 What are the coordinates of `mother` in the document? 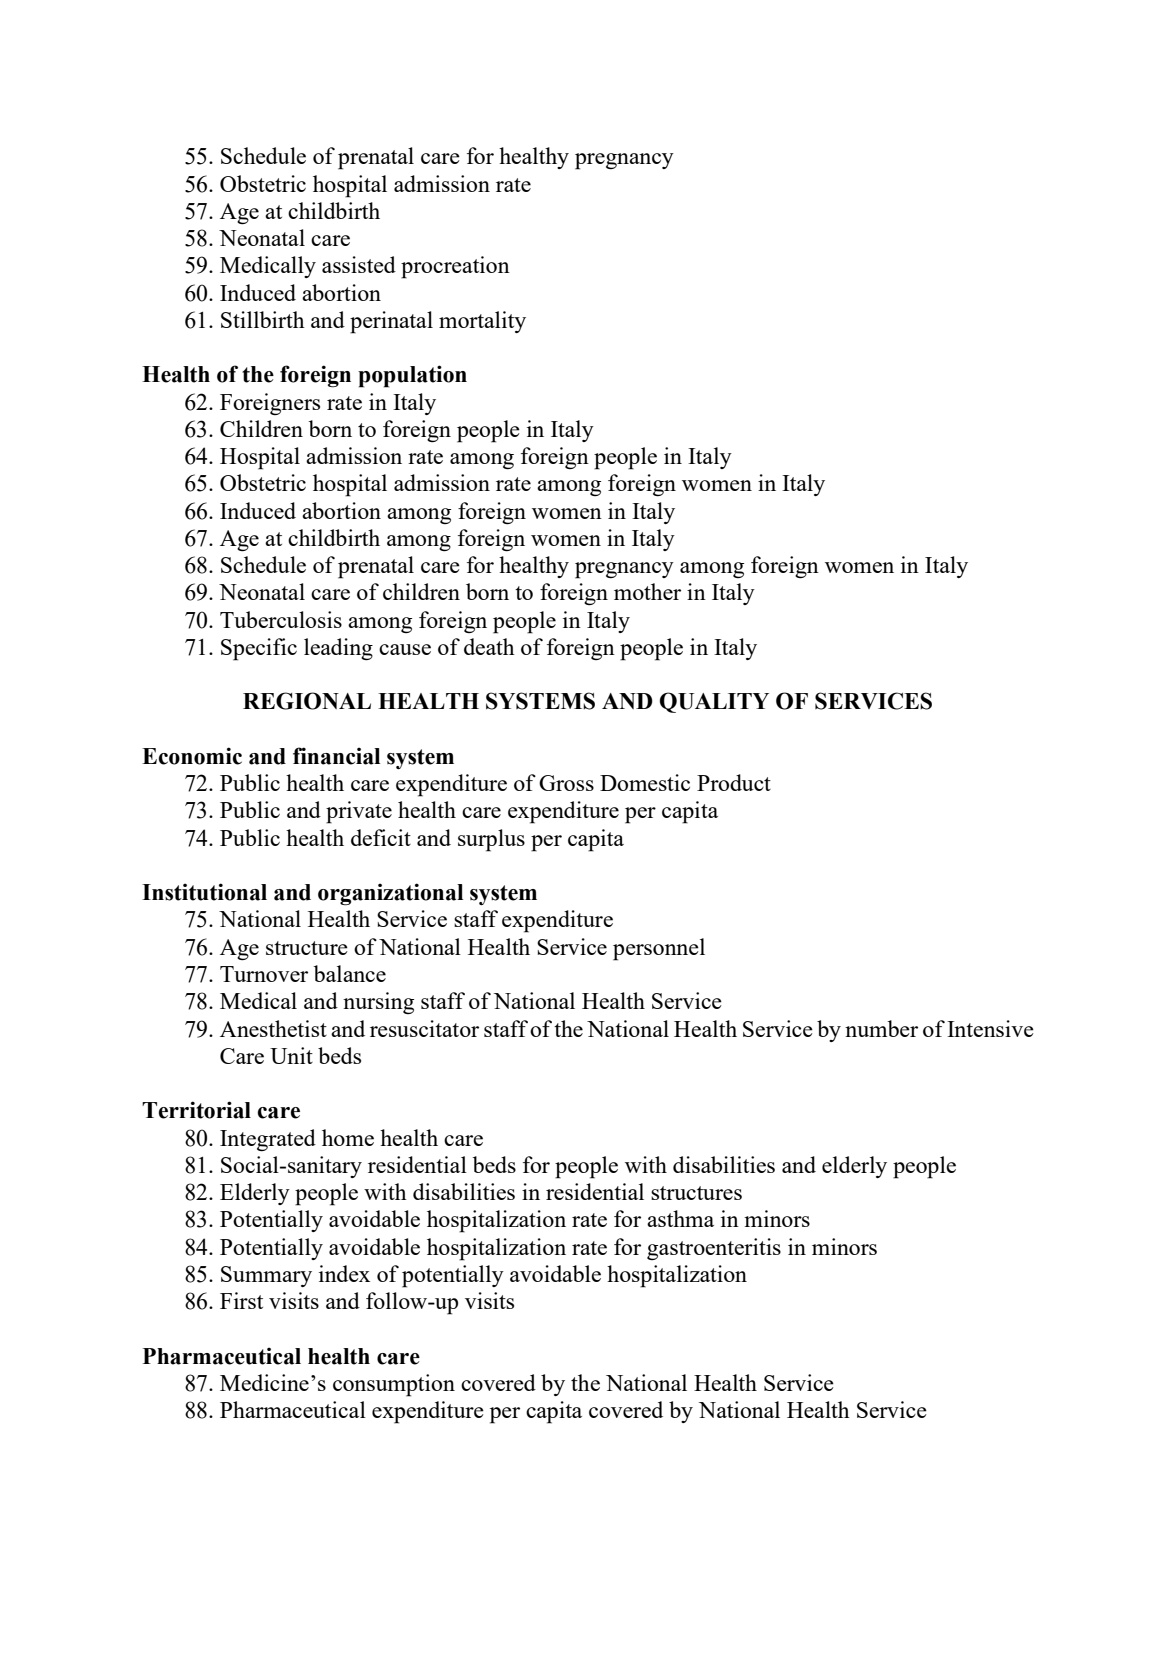 It's located at (647, 591).
